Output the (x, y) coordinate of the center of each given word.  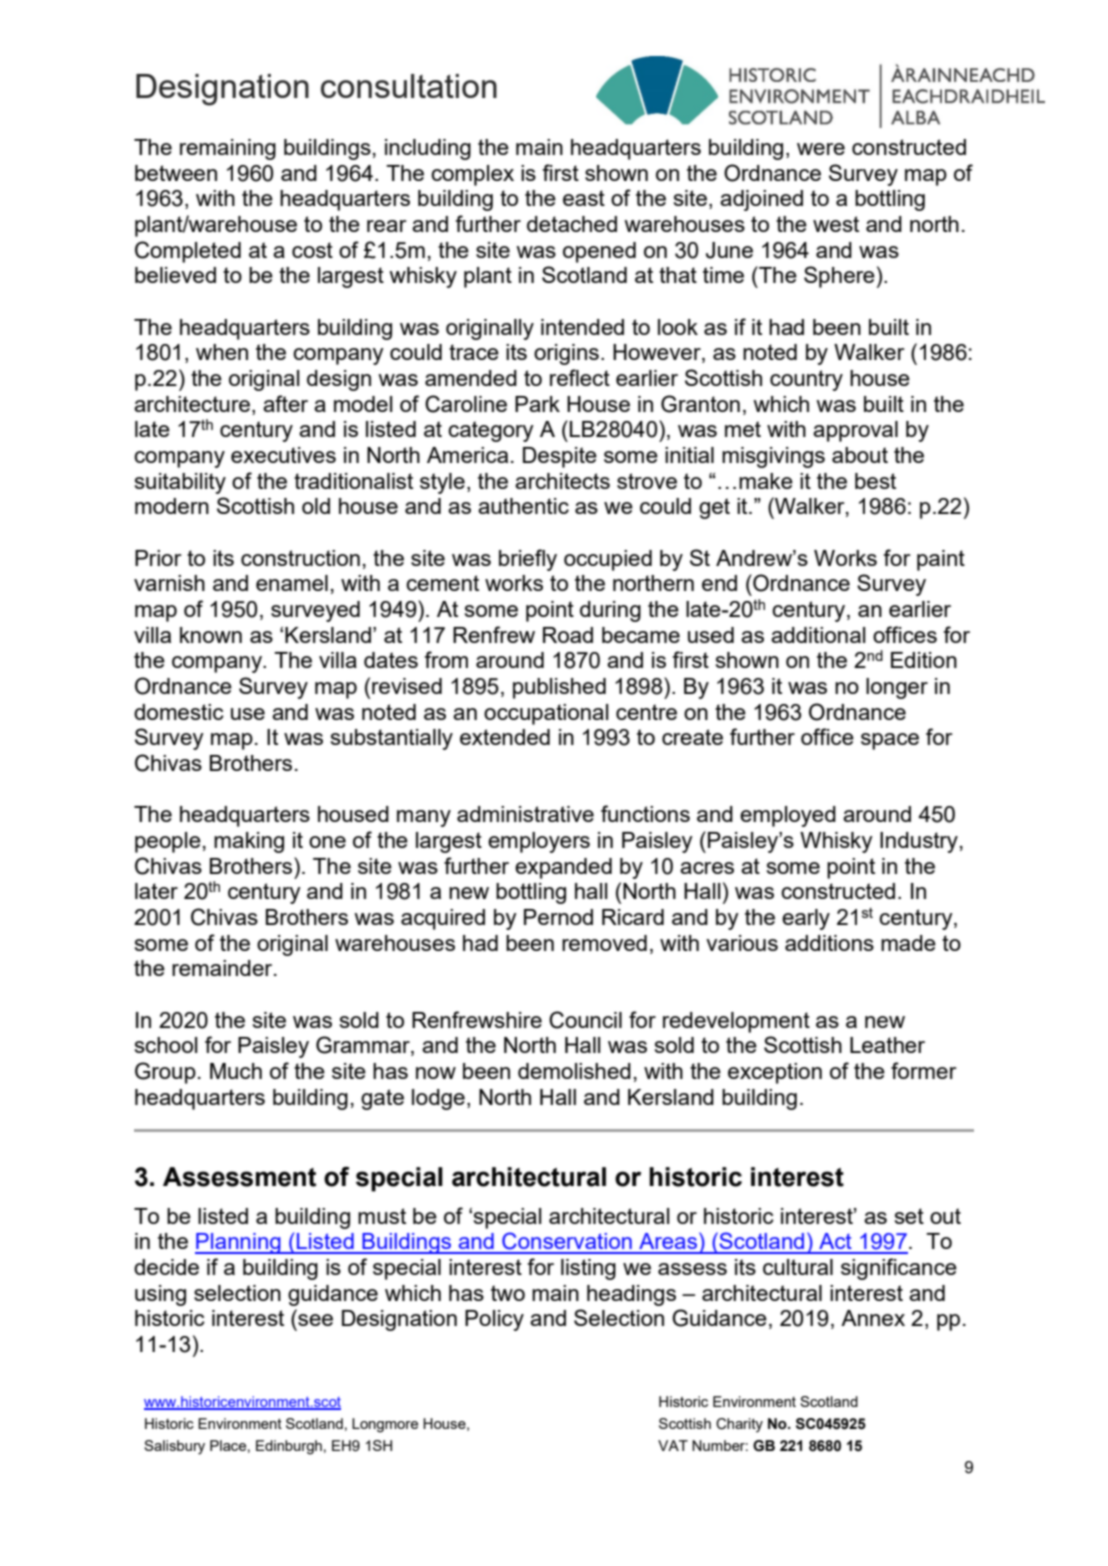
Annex (873, 1318)
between (176, 173)
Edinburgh (289, 1447)
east (584, 198)
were (821, 149)
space (890, 741)
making (249, 842)
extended (505, 737)
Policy (494, 1320)
